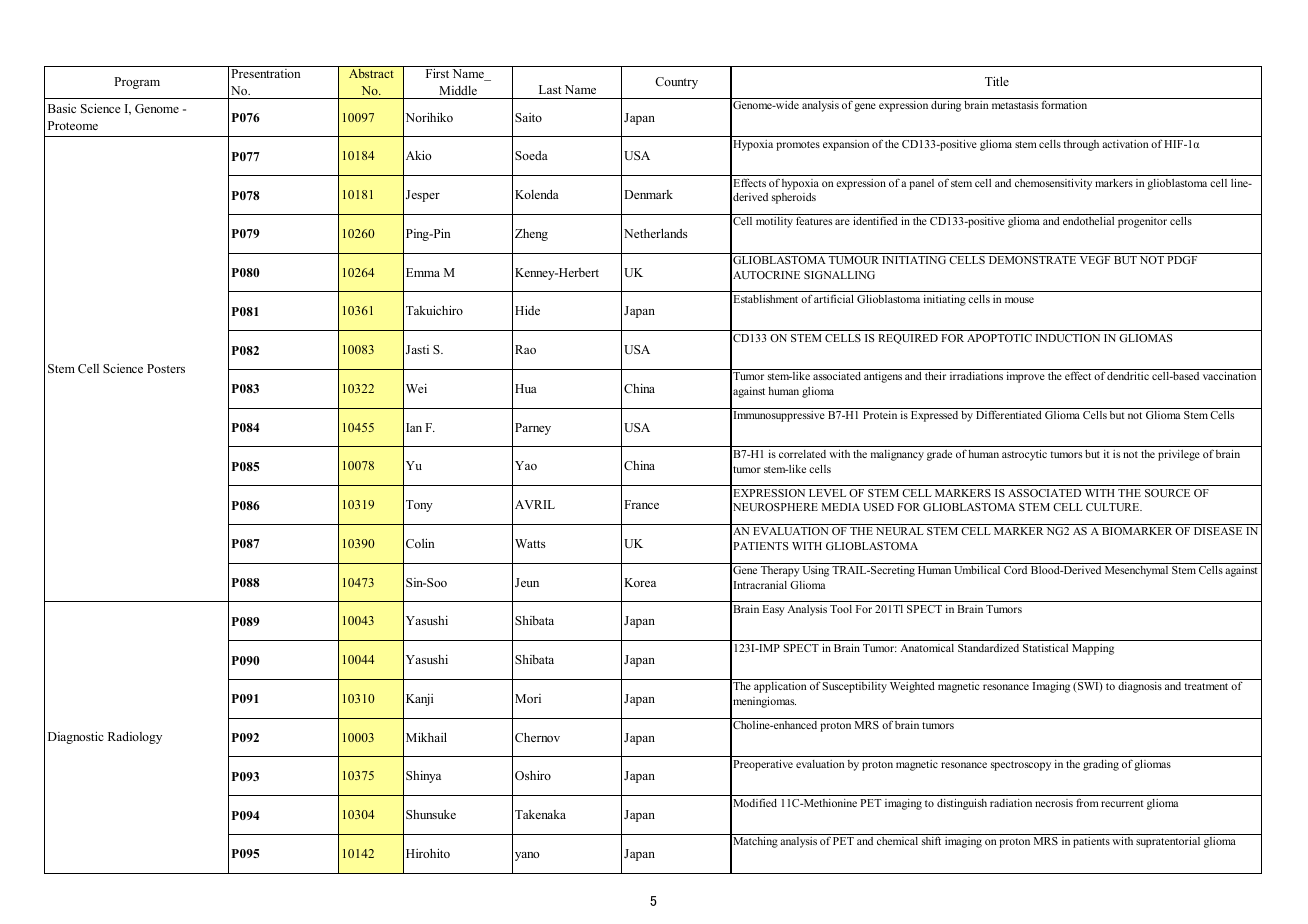 The width and height of the document is (1308, 924). I want to click on Yao, so click(526, 465).
